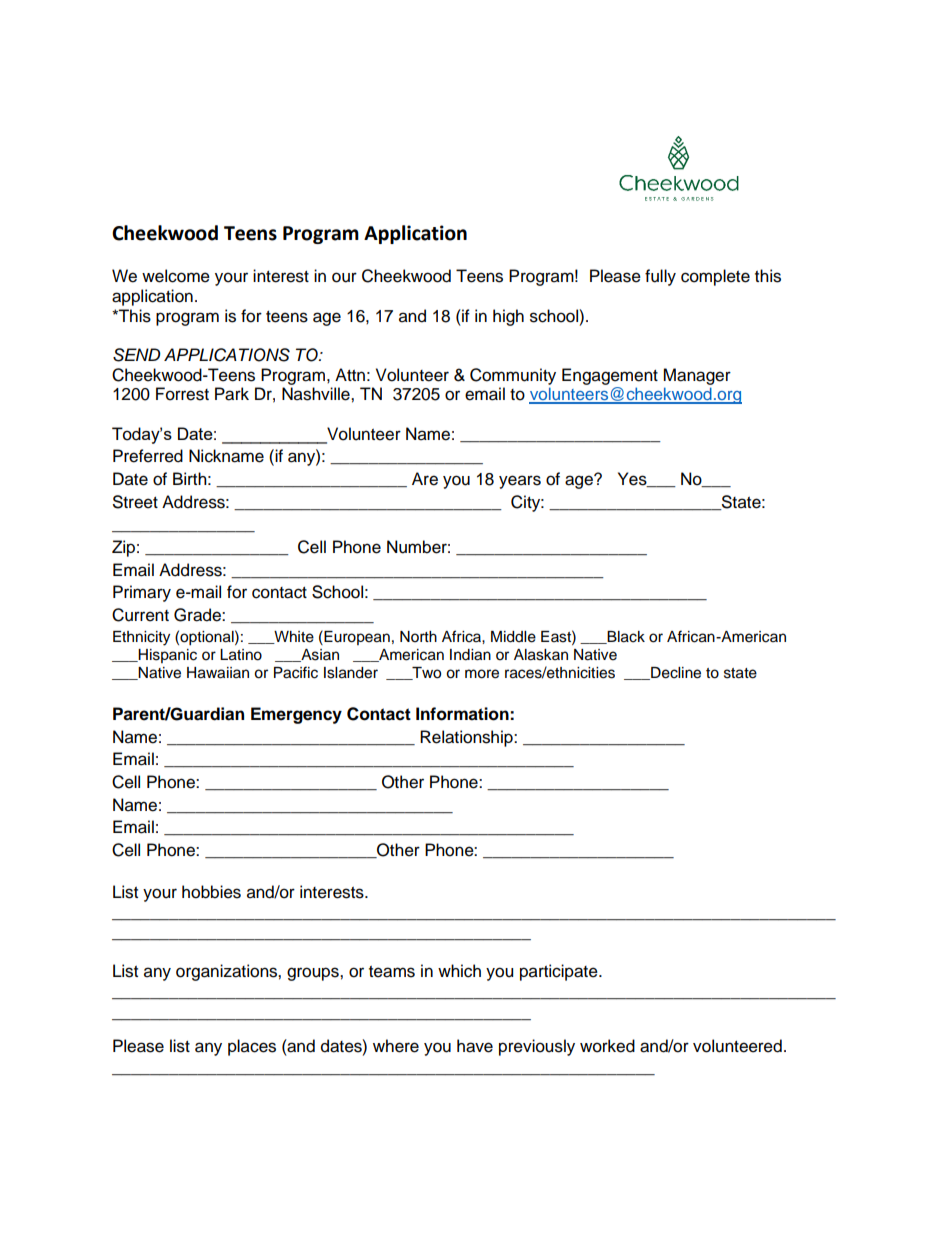  Describe the element at coordinates (467, 738) in the image. I see `Relationship` at that location.
